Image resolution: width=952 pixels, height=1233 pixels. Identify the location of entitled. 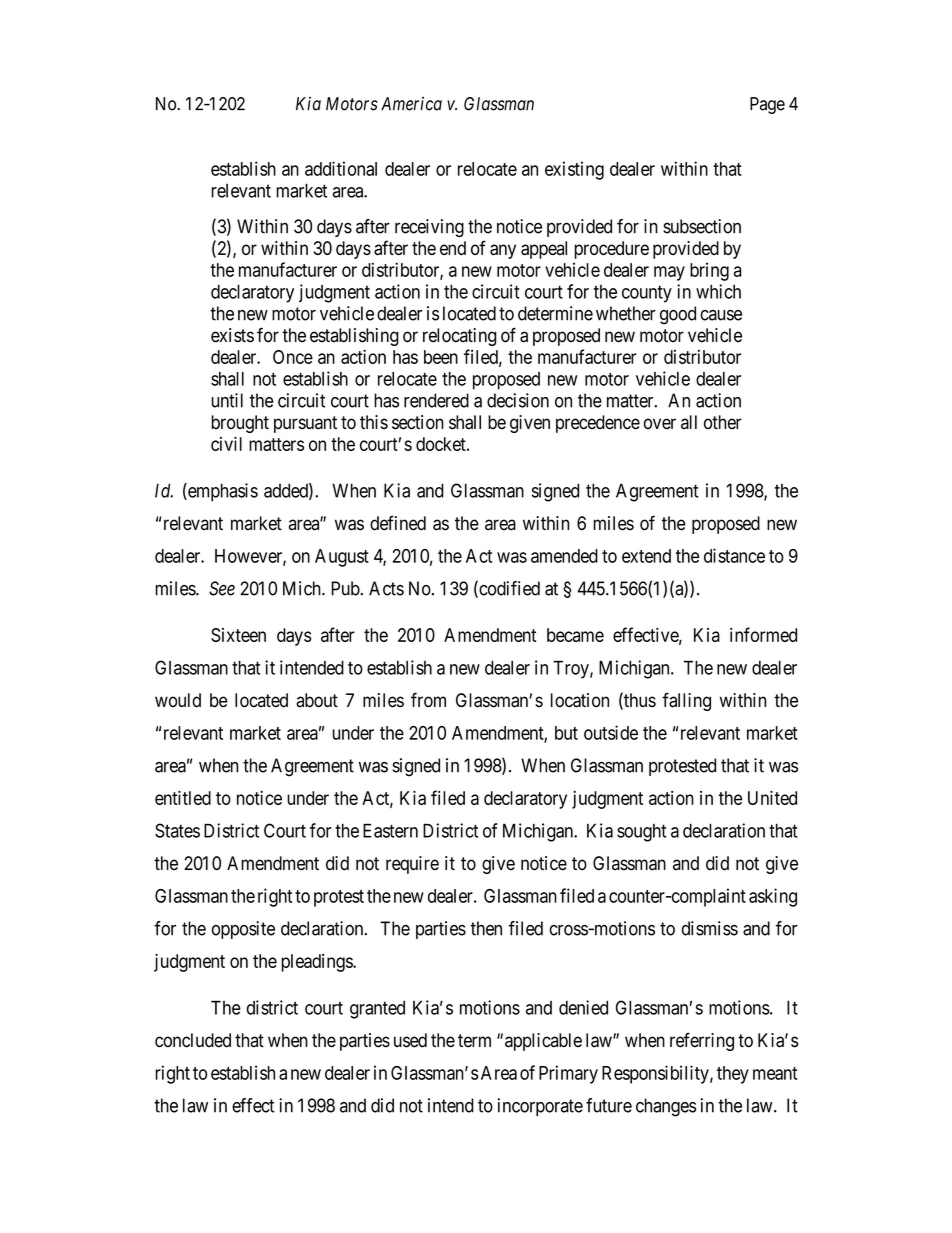
(183, 798).
